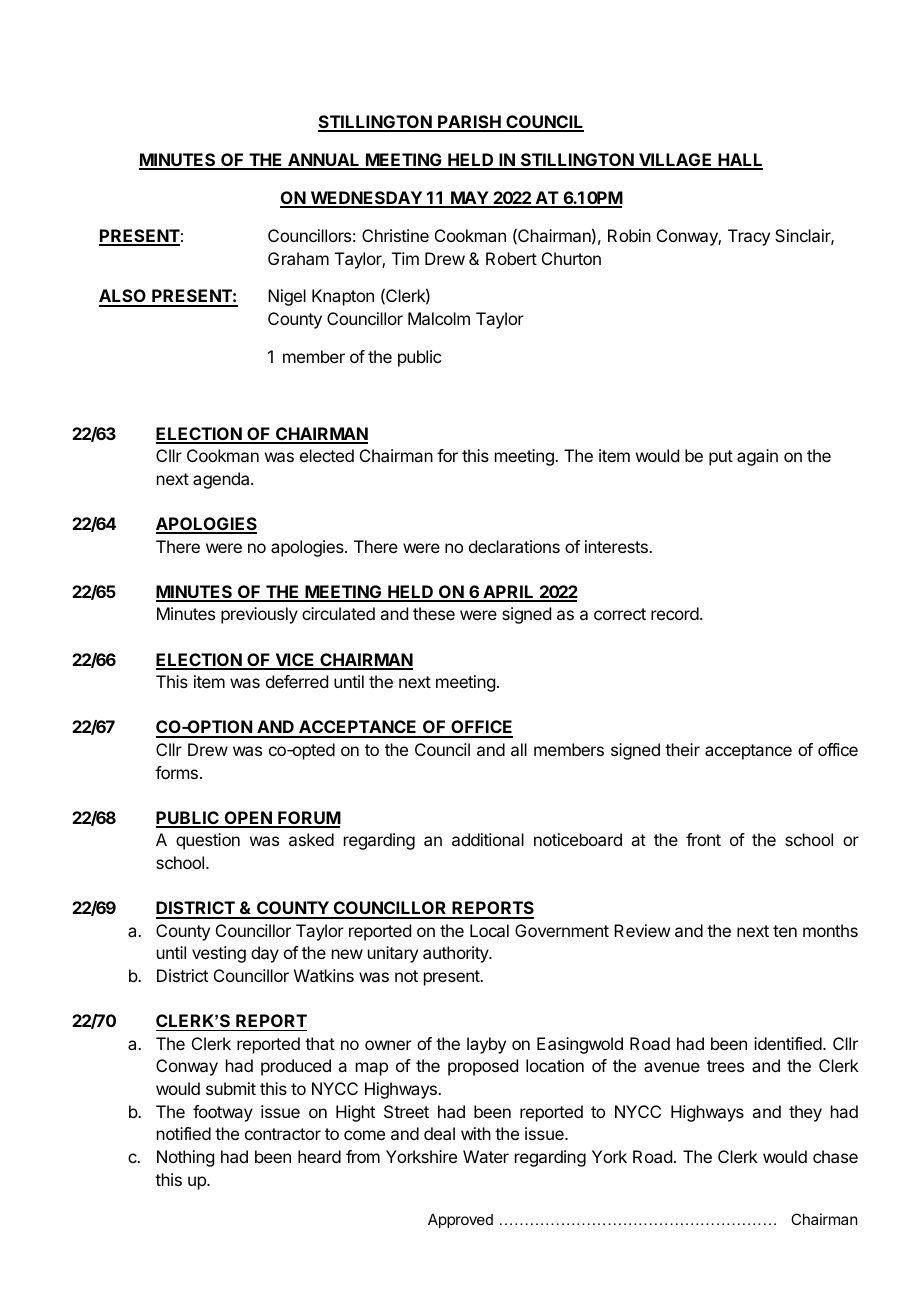  I want to click on VICE, so click(295, 661).
